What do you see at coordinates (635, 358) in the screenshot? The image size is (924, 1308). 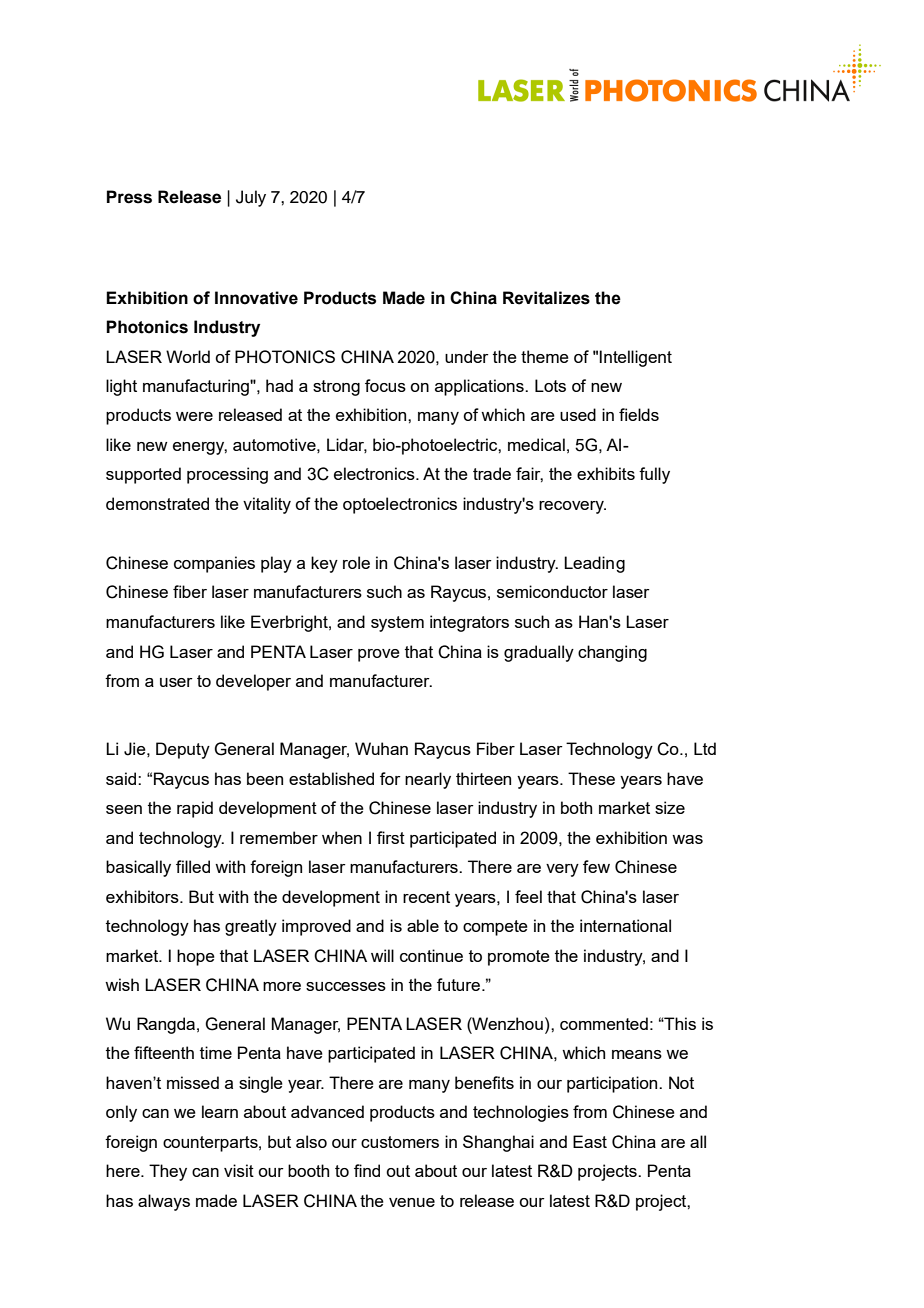 I see `Intelligent` at bounding box center [635, 358].
